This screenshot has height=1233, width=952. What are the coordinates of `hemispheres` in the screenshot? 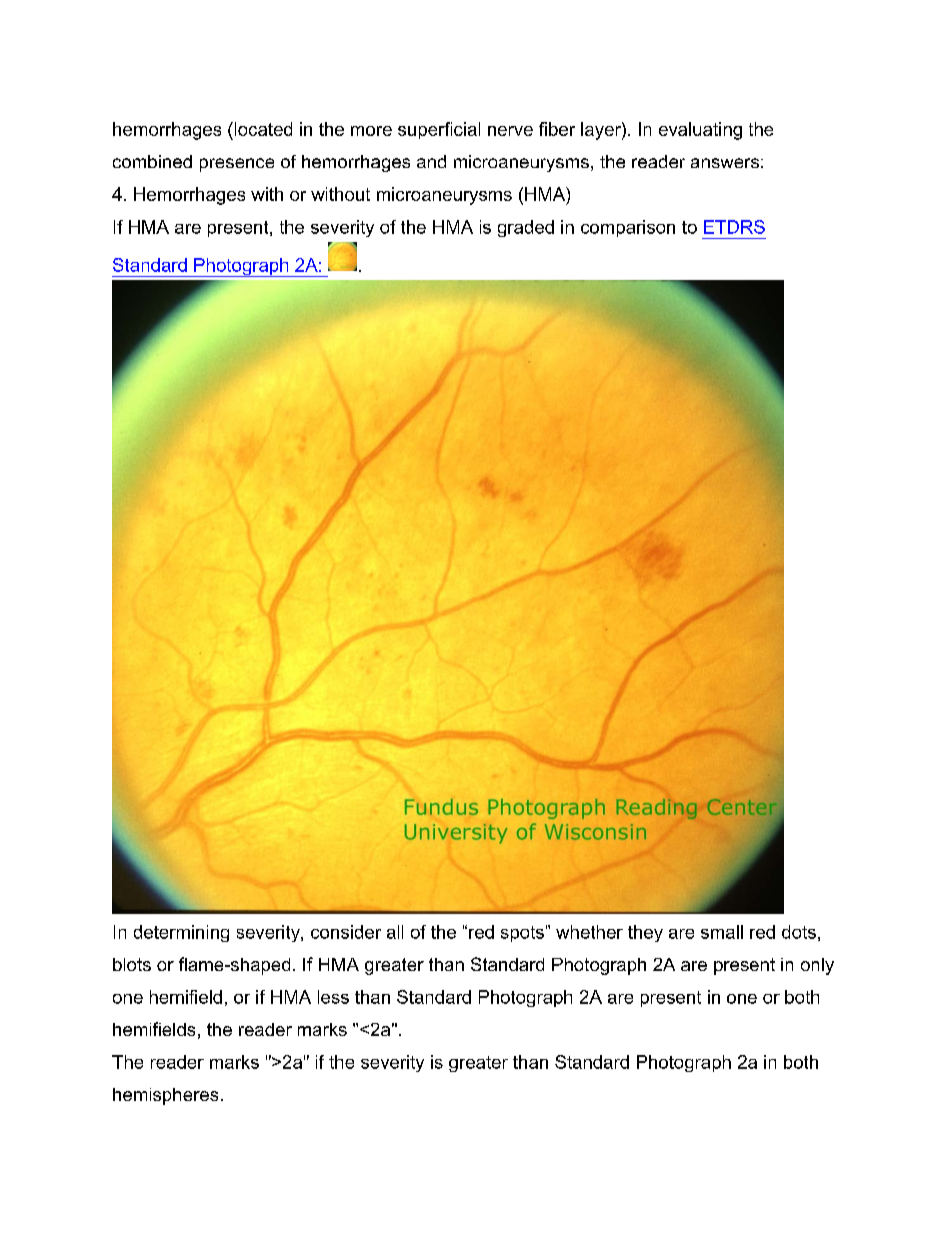 It's located at (165, 1096).
